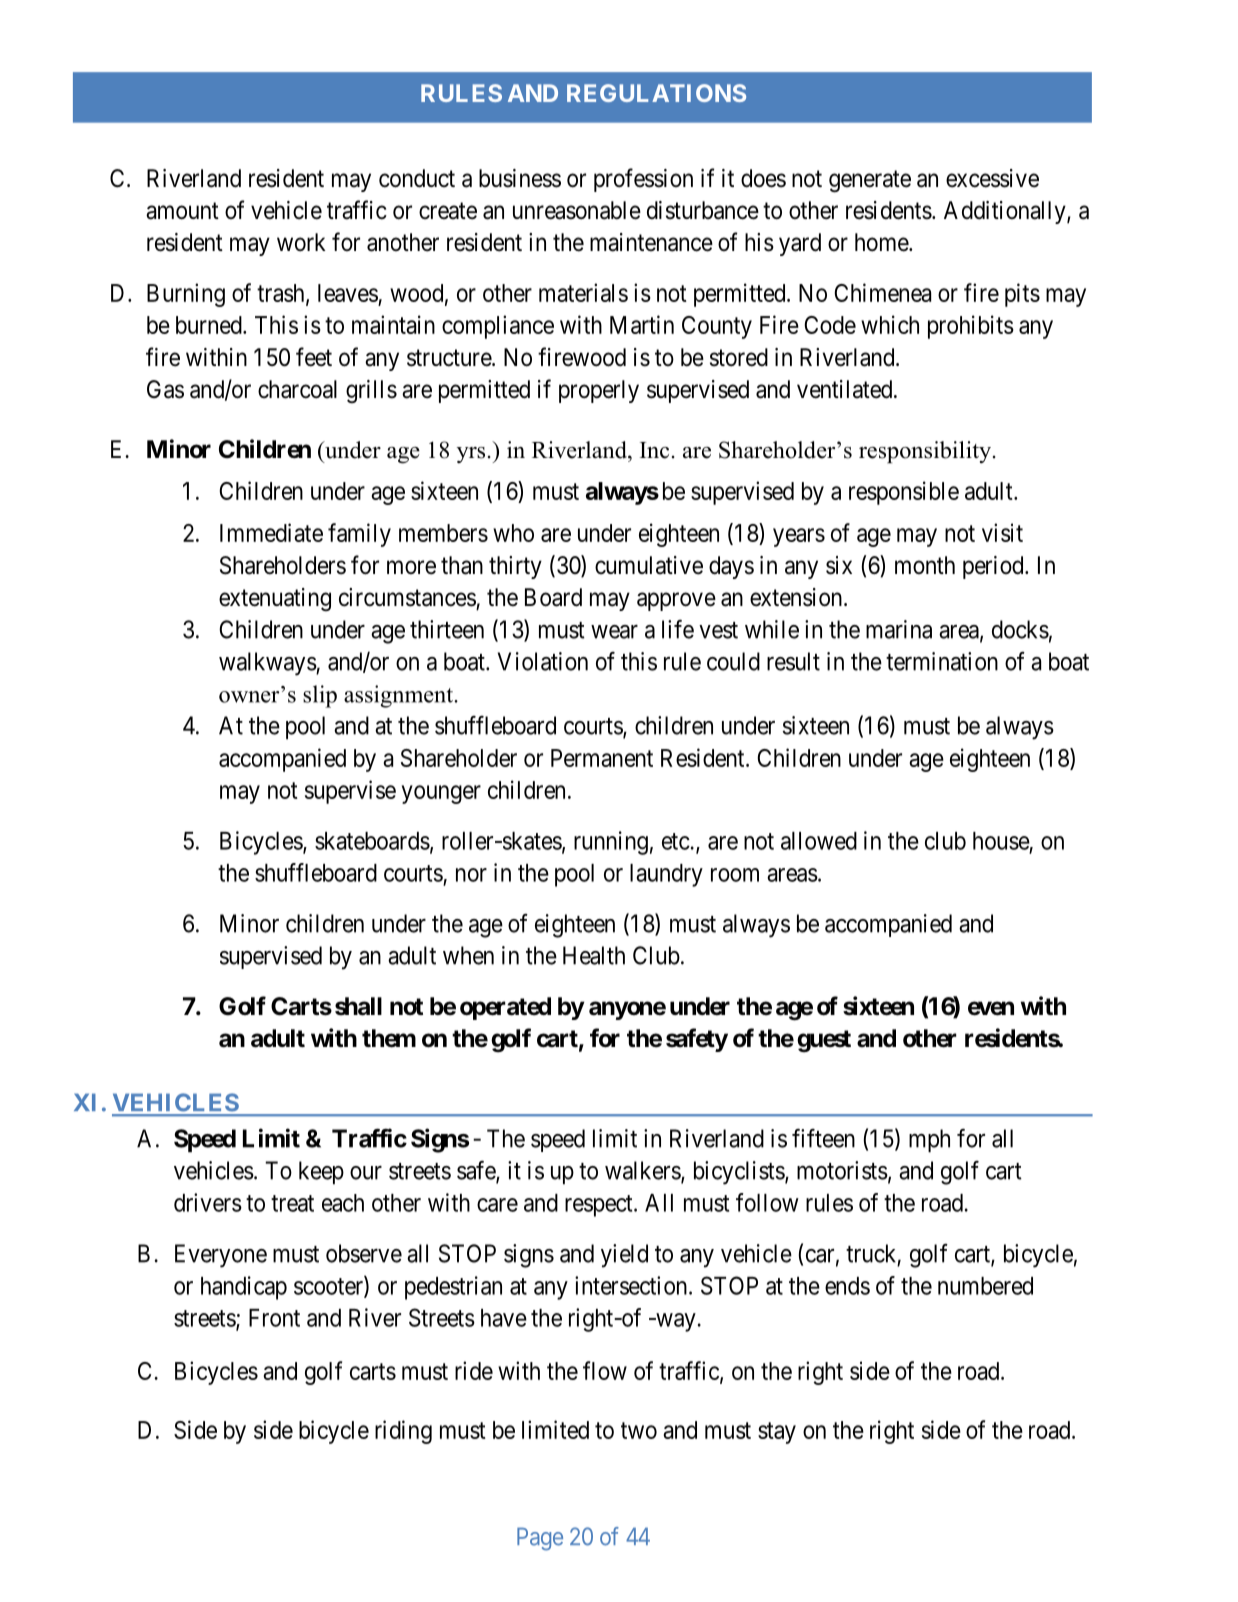  Describe the element at coordinates (301, 242) in the screenshot. I see `work` at that location.
